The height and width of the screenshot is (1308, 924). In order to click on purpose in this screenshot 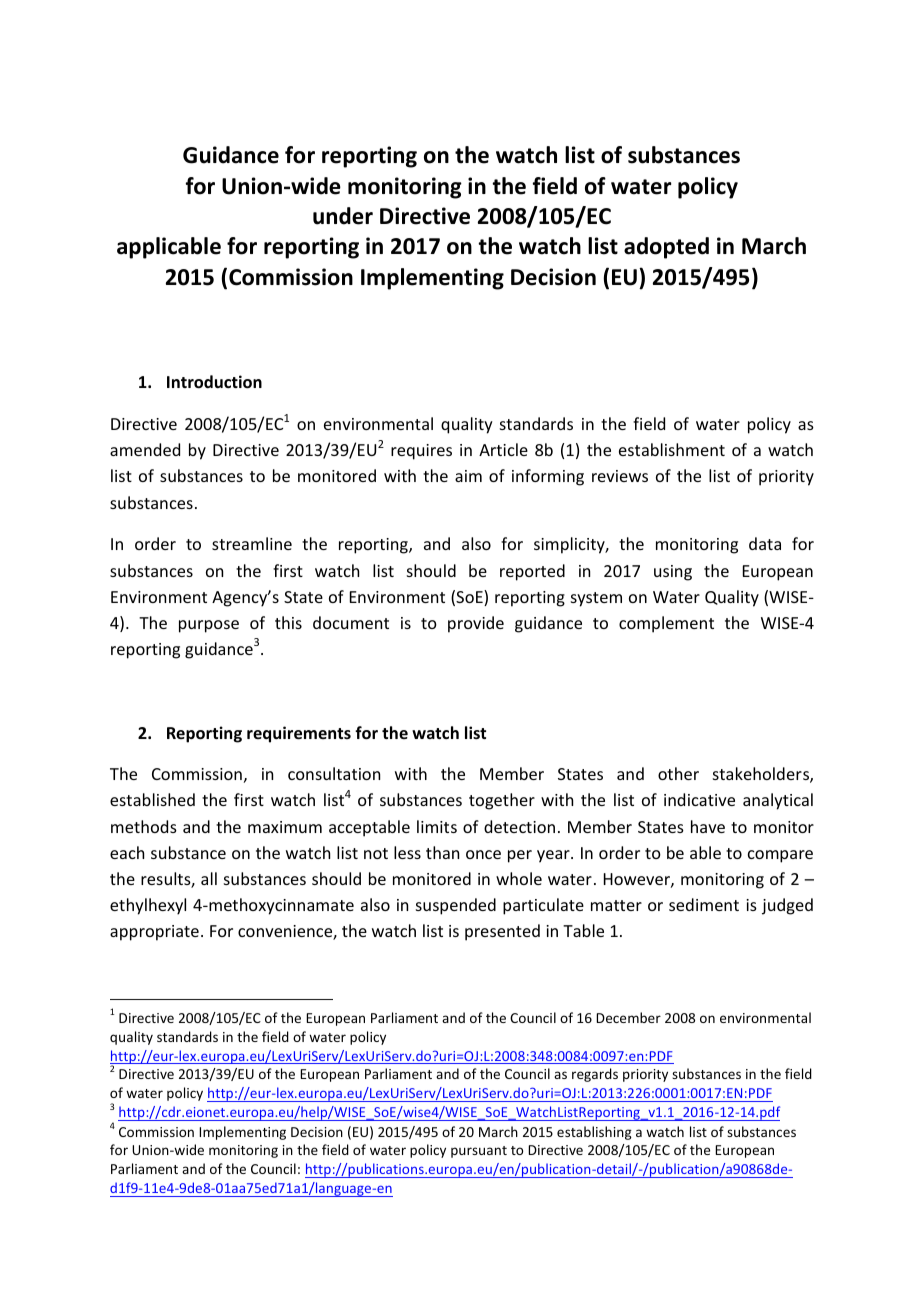, I will do `click(209, 626)`.
